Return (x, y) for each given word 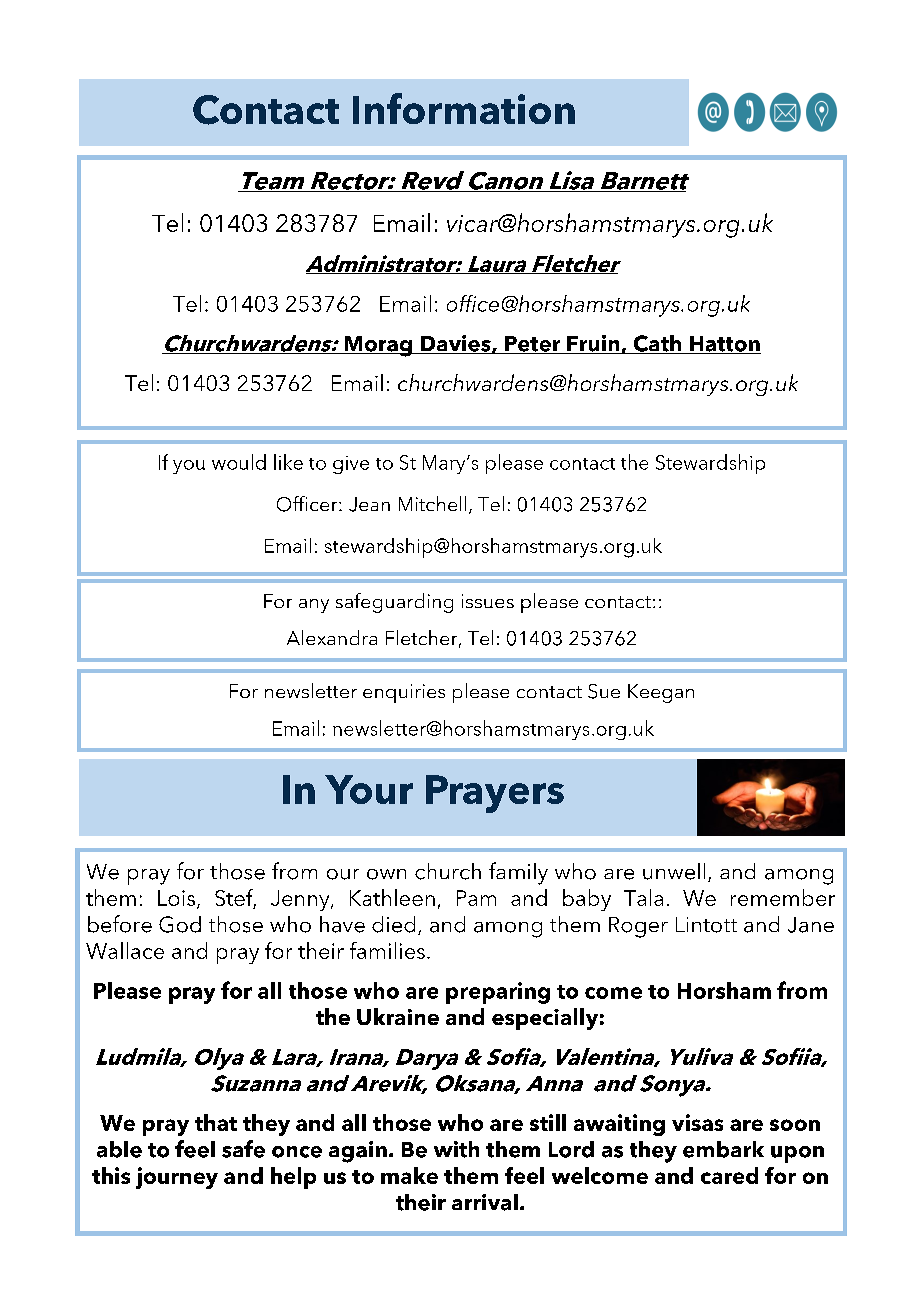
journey (177, 1178)
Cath (657, 344)
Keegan (661, 693)
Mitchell (432, 503)
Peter (532, 345)
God (180, 924)
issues (488, 601)
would (239, 462)
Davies (455, 344)
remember (783, 897)
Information (464, 108)
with (456, 1149)
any (314, 606)
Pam (476, 898)
